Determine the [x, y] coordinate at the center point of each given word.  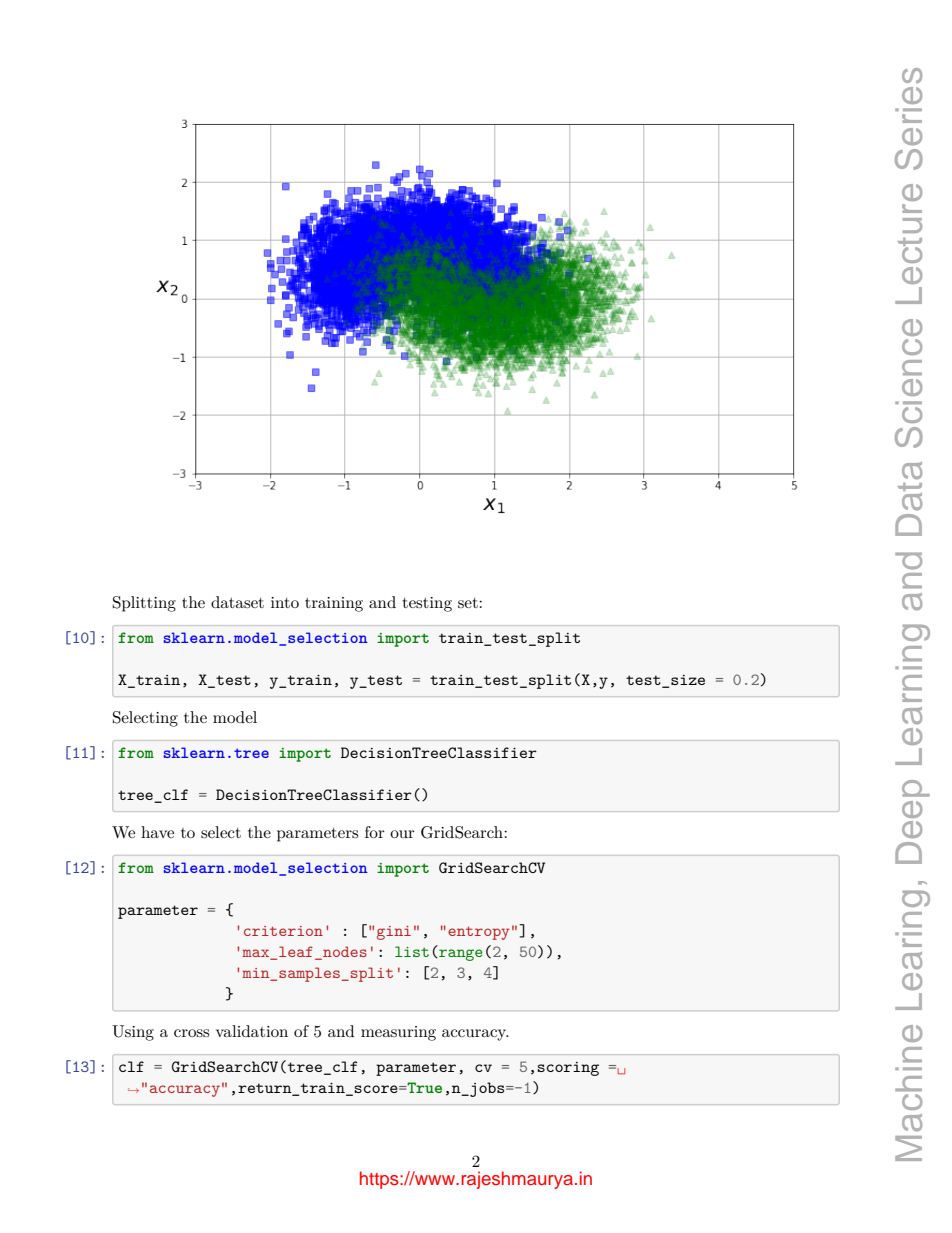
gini [394, 933]
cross [191, 1033]
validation [252, 1031]
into [285, 602]
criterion [283, 931]
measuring [398, 1033]
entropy [479, 933]
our [402, 834]
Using [133, 1033]
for [375, 832]
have [157, 832]
